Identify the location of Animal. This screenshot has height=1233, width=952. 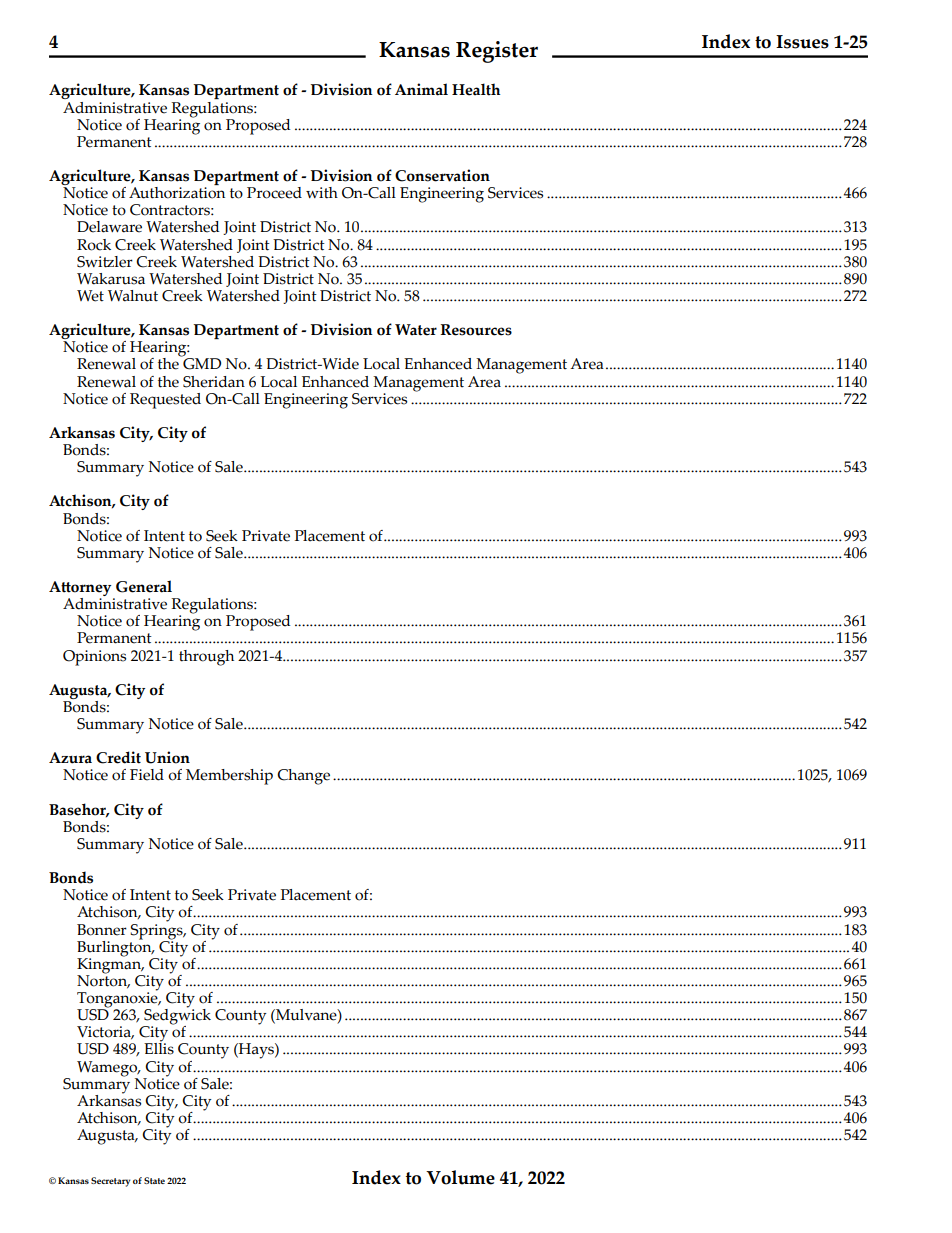
(421, 89).
